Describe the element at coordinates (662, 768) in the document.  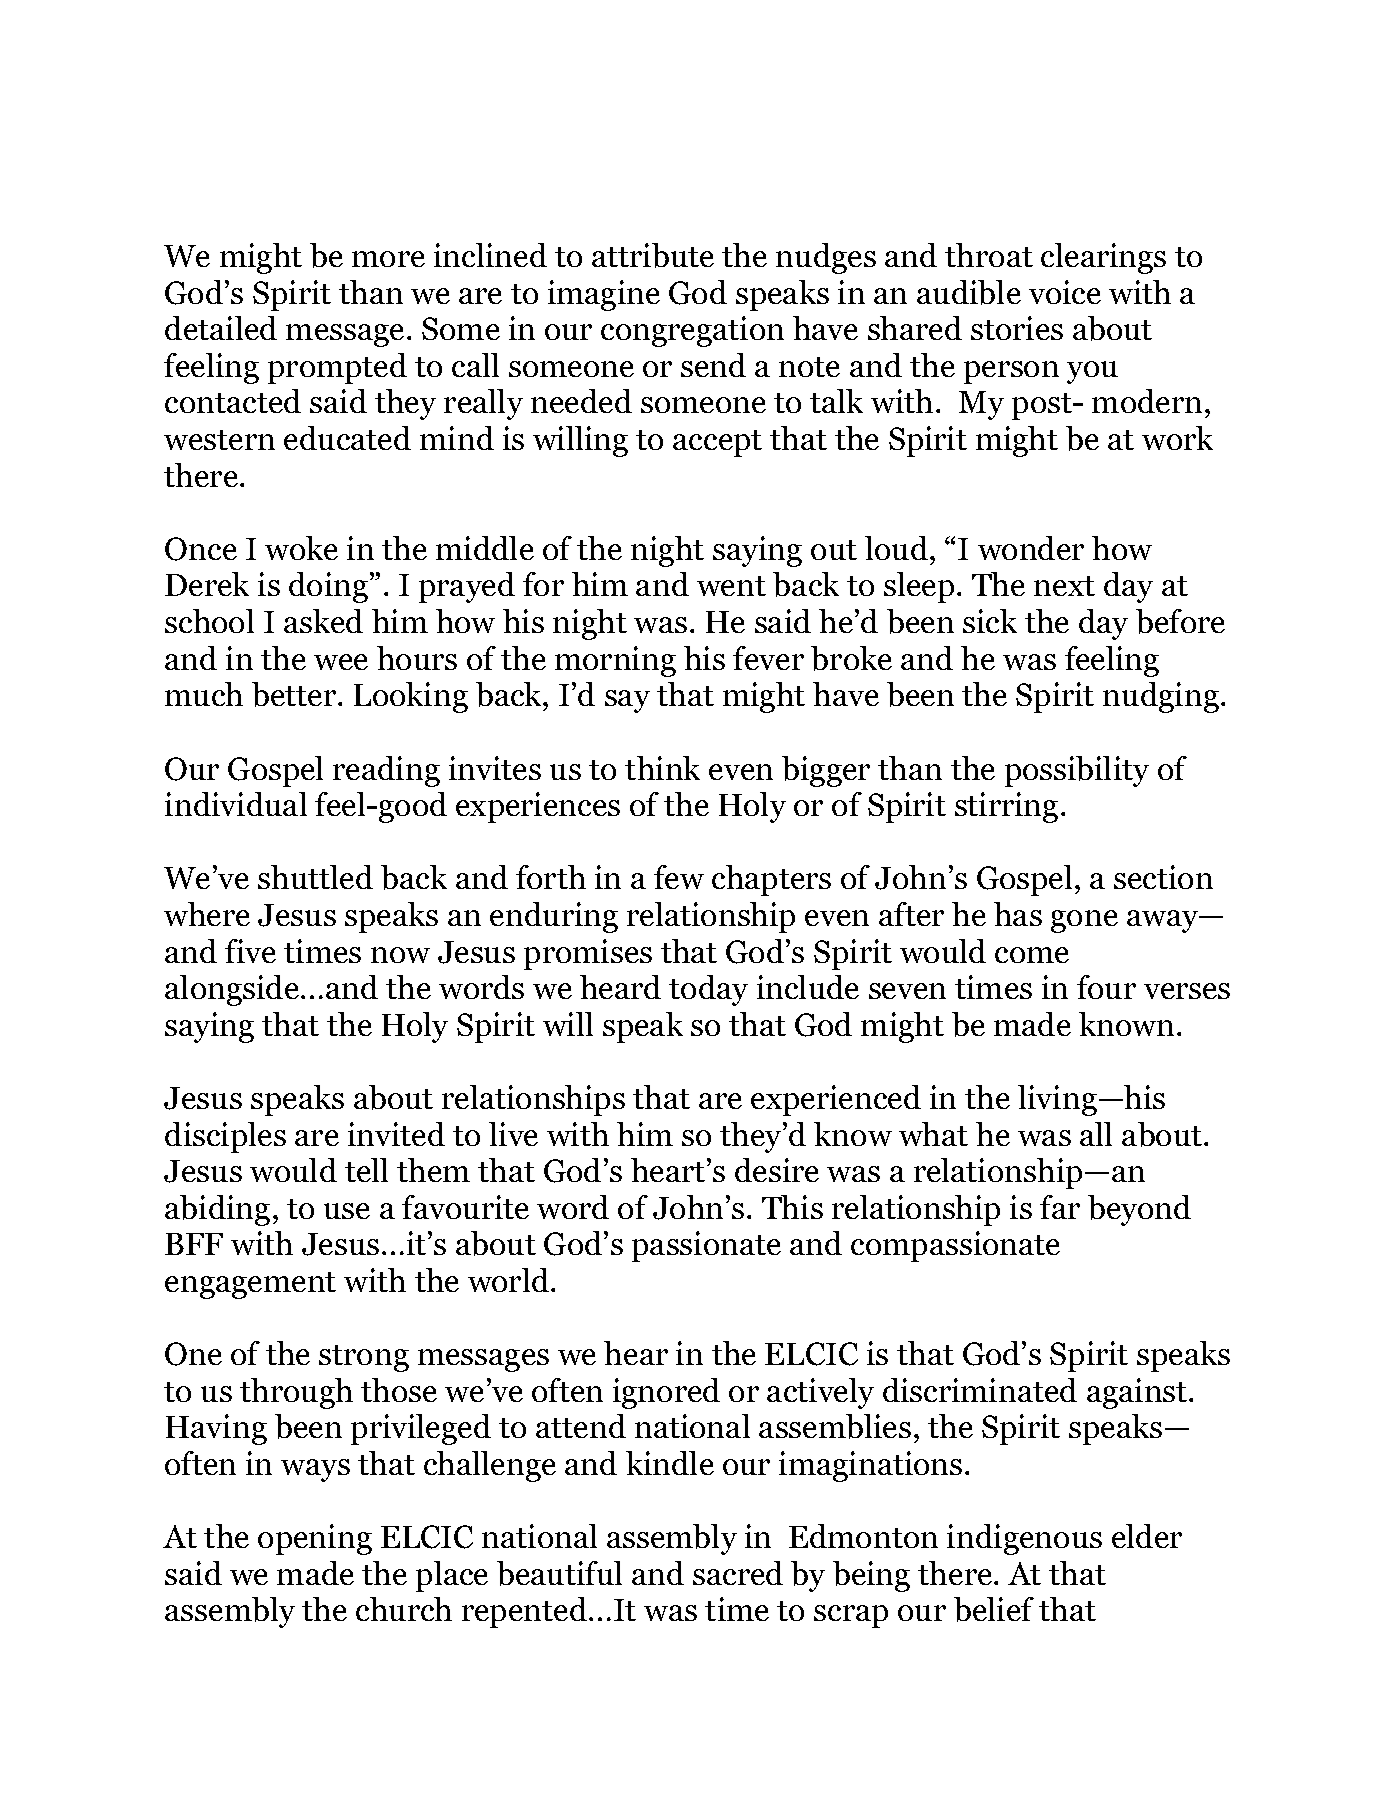
I see `think` at that location.
